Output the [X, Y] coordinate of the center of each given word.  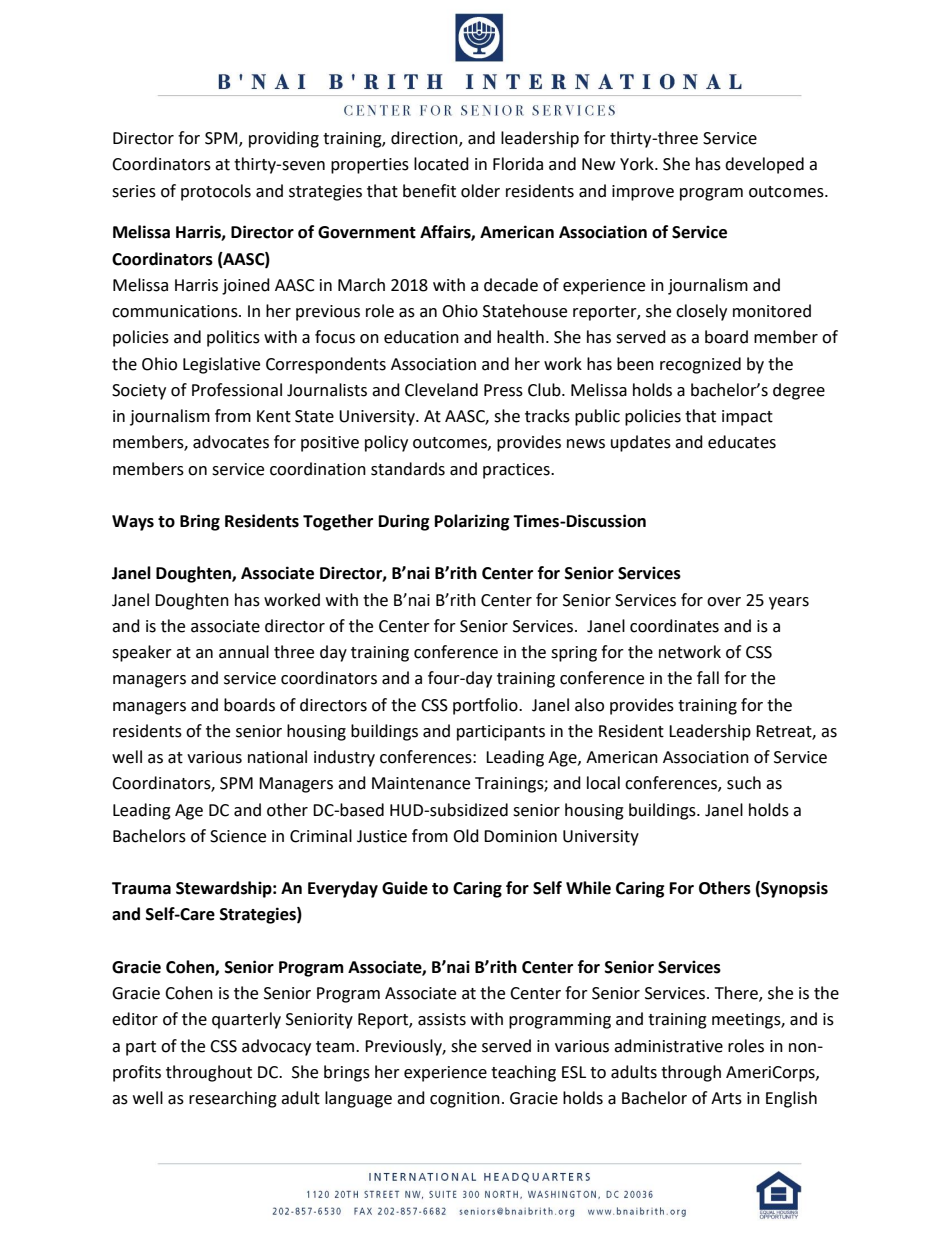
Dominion [520, 836]
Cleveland [441, 390]
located [441, 164]
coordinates [674, 626]
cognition [465, 1100]
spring [574, 654]
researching [233, 1099]
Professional [237, 390]
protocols [216, 192]
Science [238, 836]
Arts [726, 1098]
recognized [700, 365]
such [744, 783]
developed [764, 165]
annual [244, 652]
